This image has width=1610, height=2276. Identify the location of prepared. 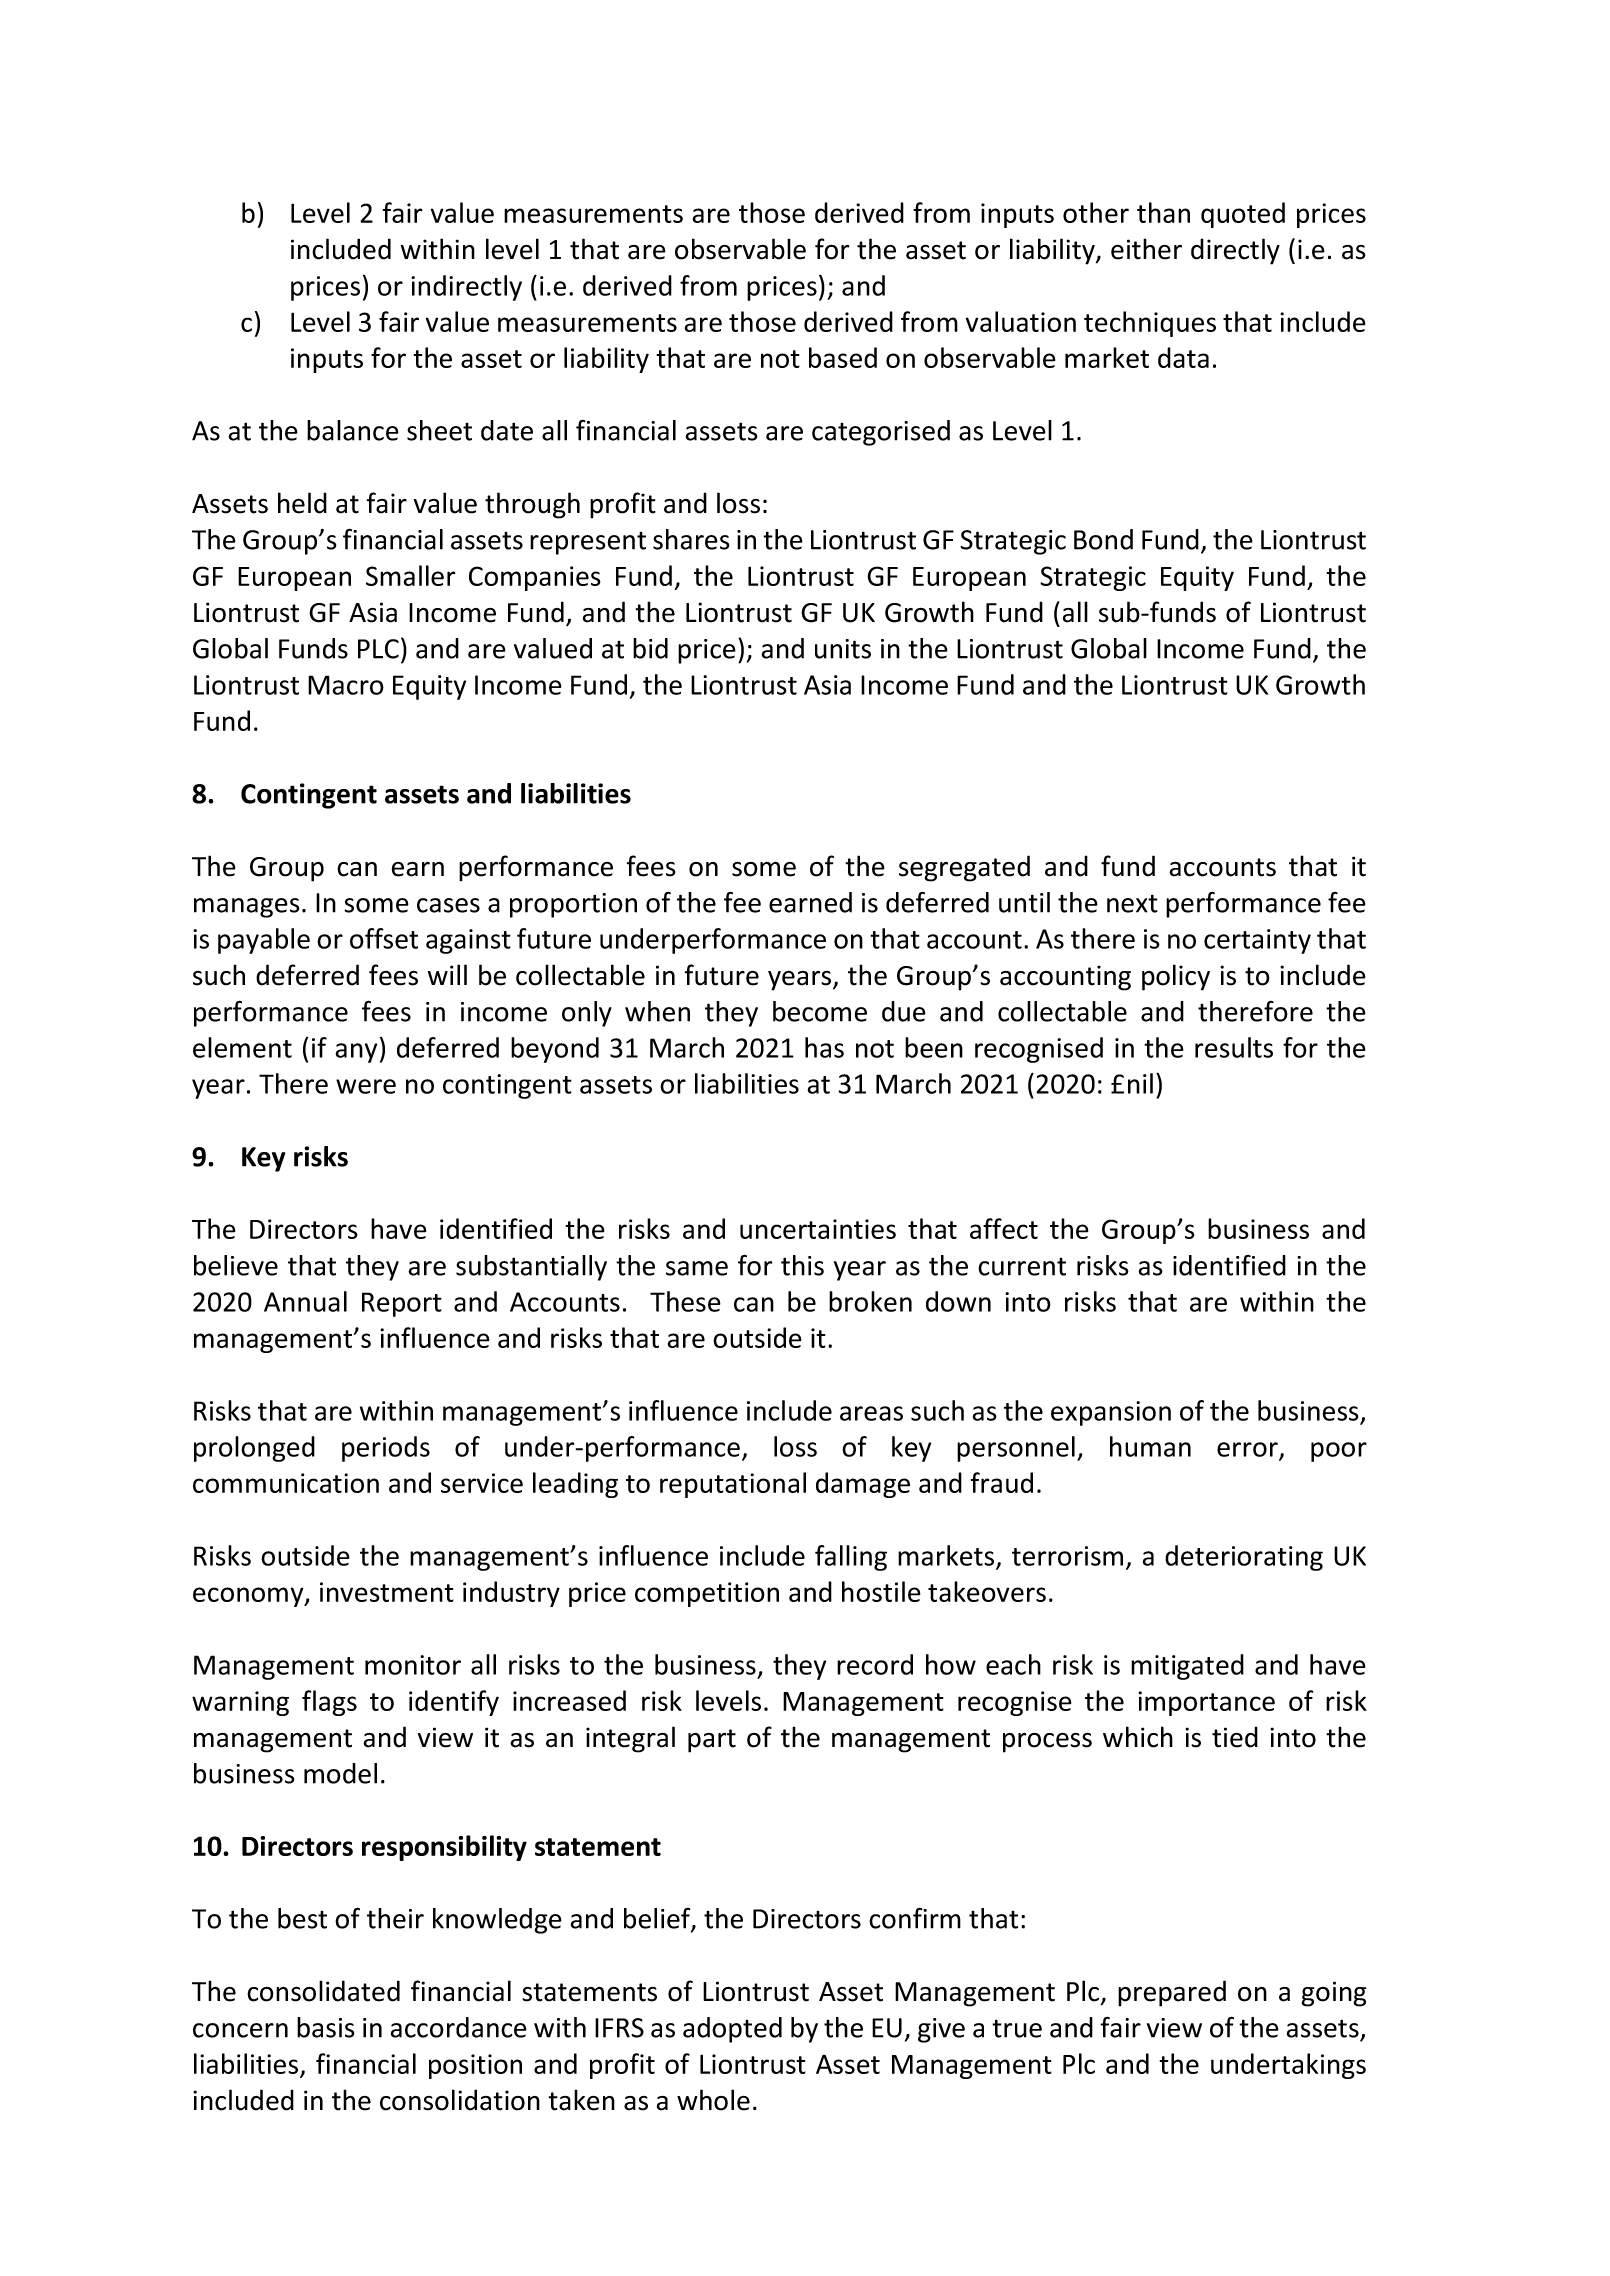
(1172, 1993).
